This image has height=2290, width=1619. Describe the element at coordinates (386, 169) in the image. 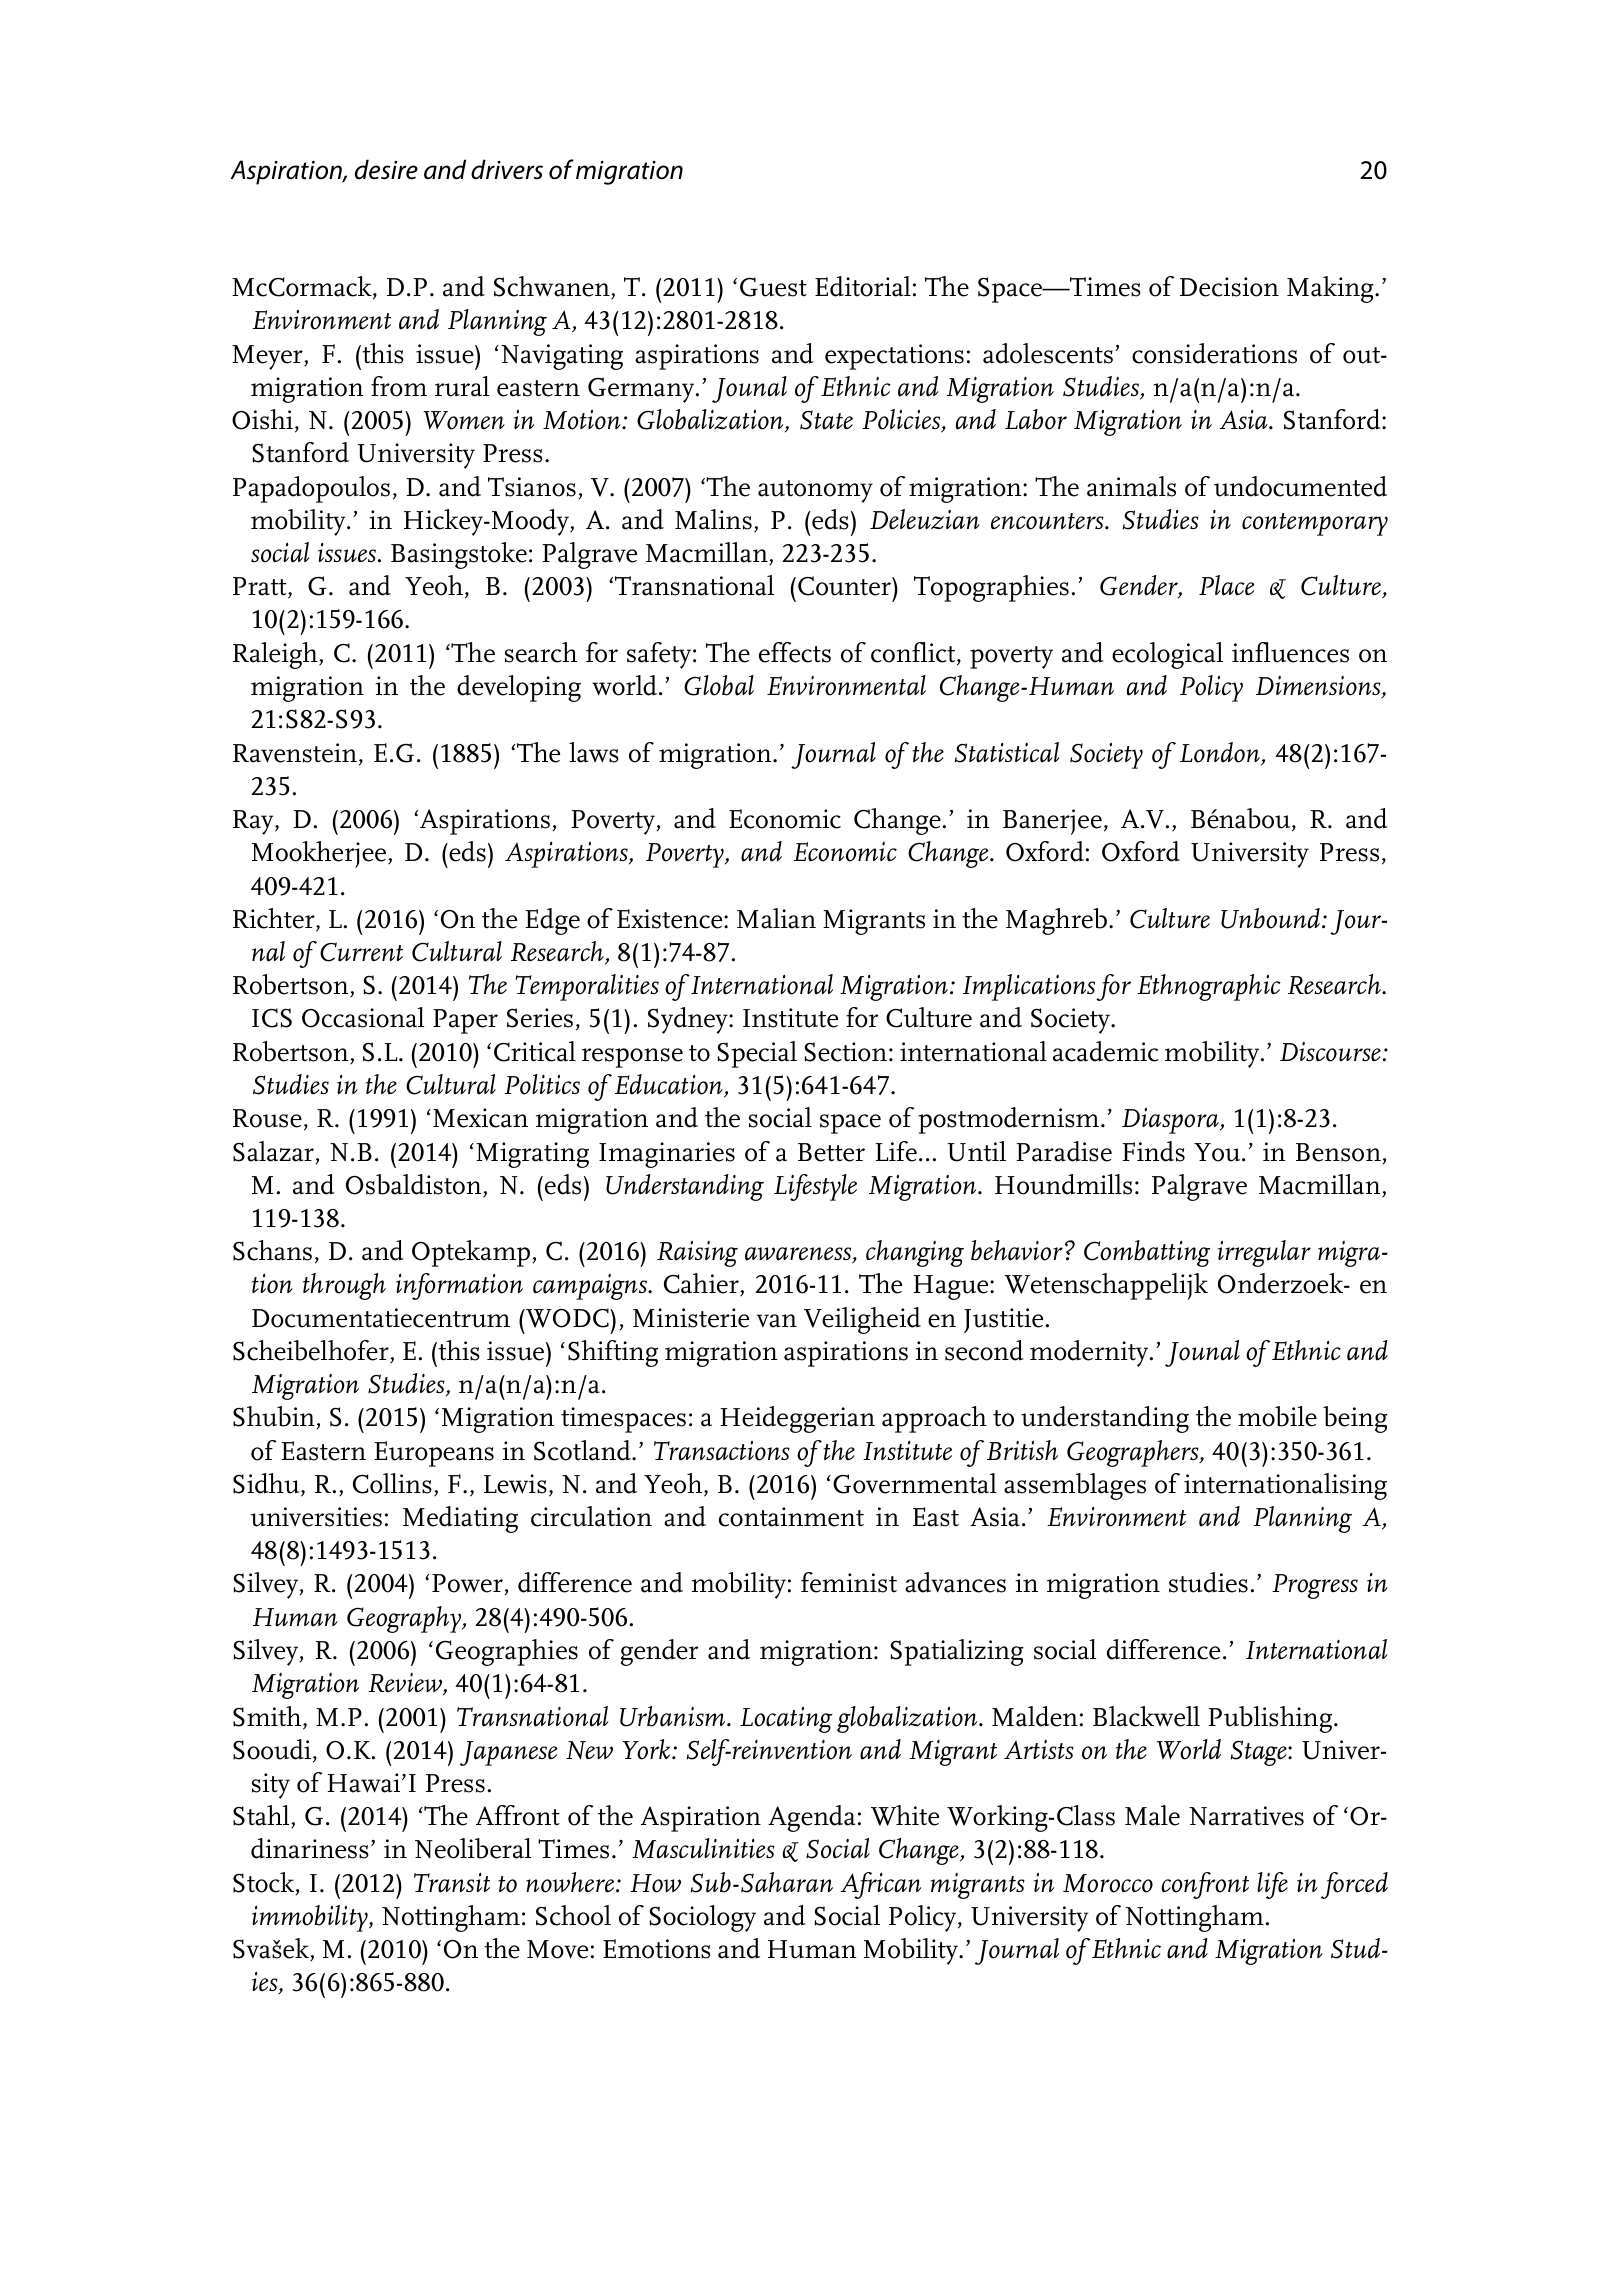

I see `desire` at that location.
